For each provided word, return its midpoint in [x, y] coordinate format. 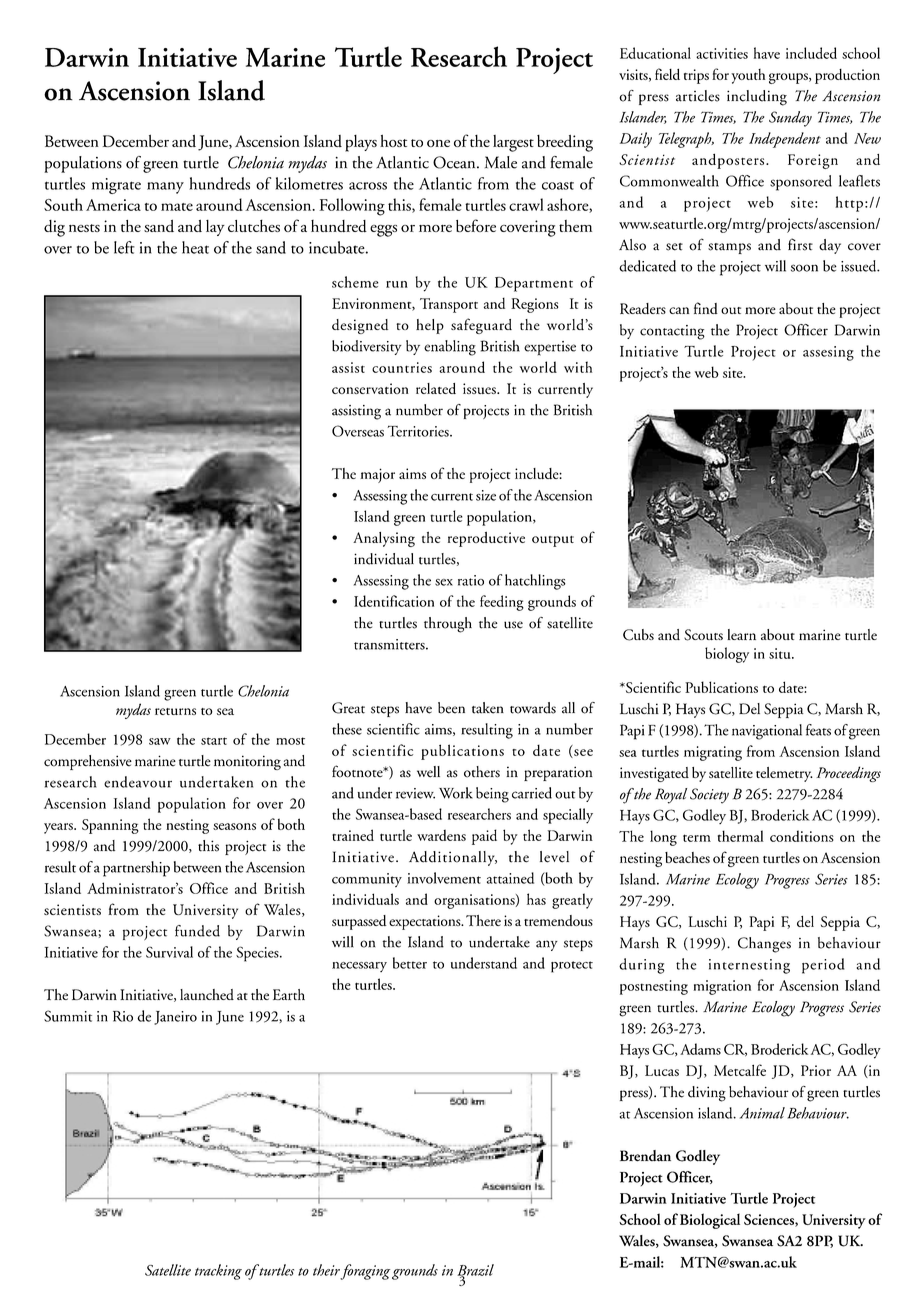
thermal [741, 836]
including [757, 98]
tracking [218, 1272]
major [377, 475]
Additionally [453, 858]
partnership [136, 869]
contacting [672, 332]
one [438, 143]
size [486, 495]
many [165, 188]
